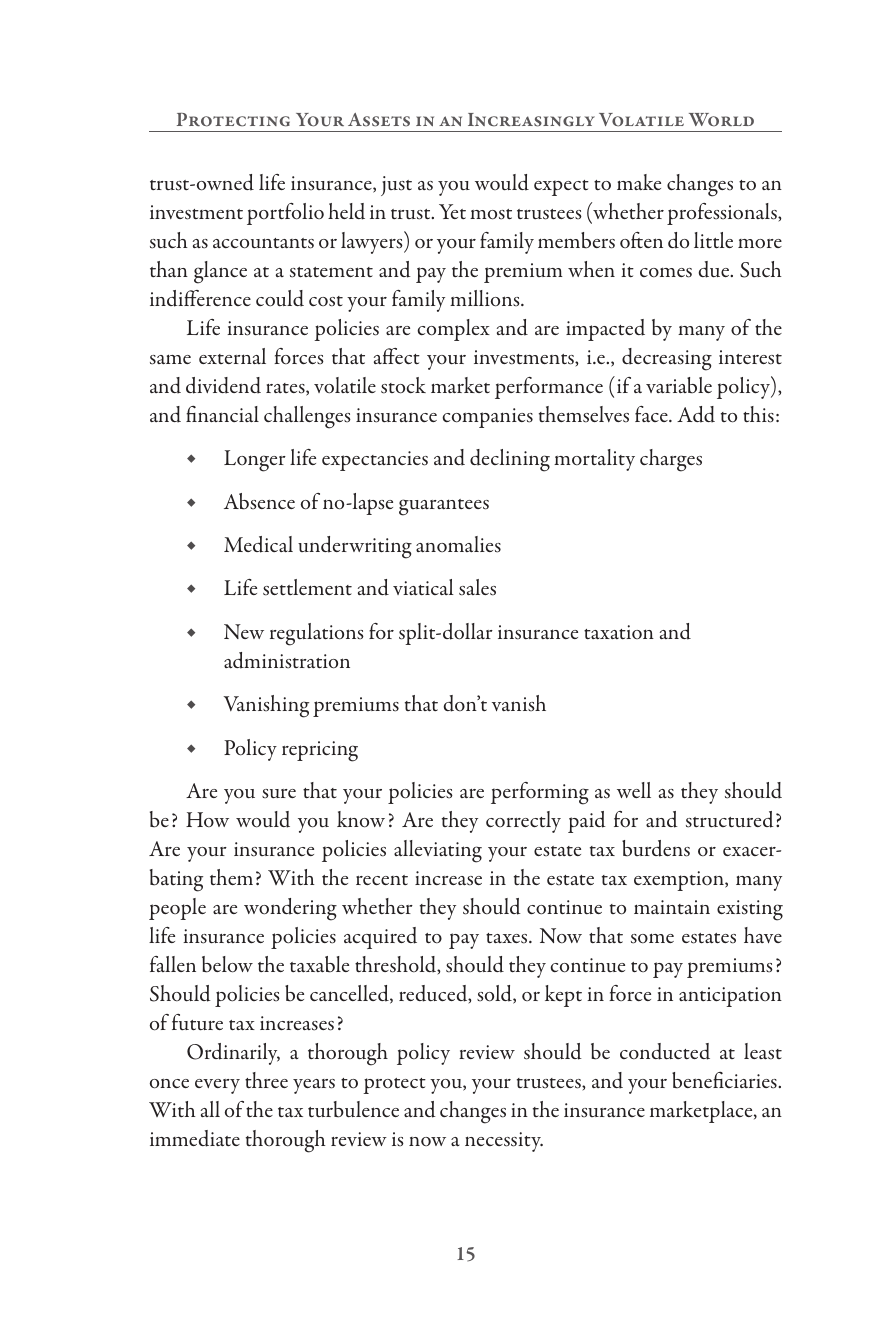 Image resolution: width=894 pixels, height=1341 pixels. Describe the element at coordinates (679, 385) in the image. I see `variable` at that location.
